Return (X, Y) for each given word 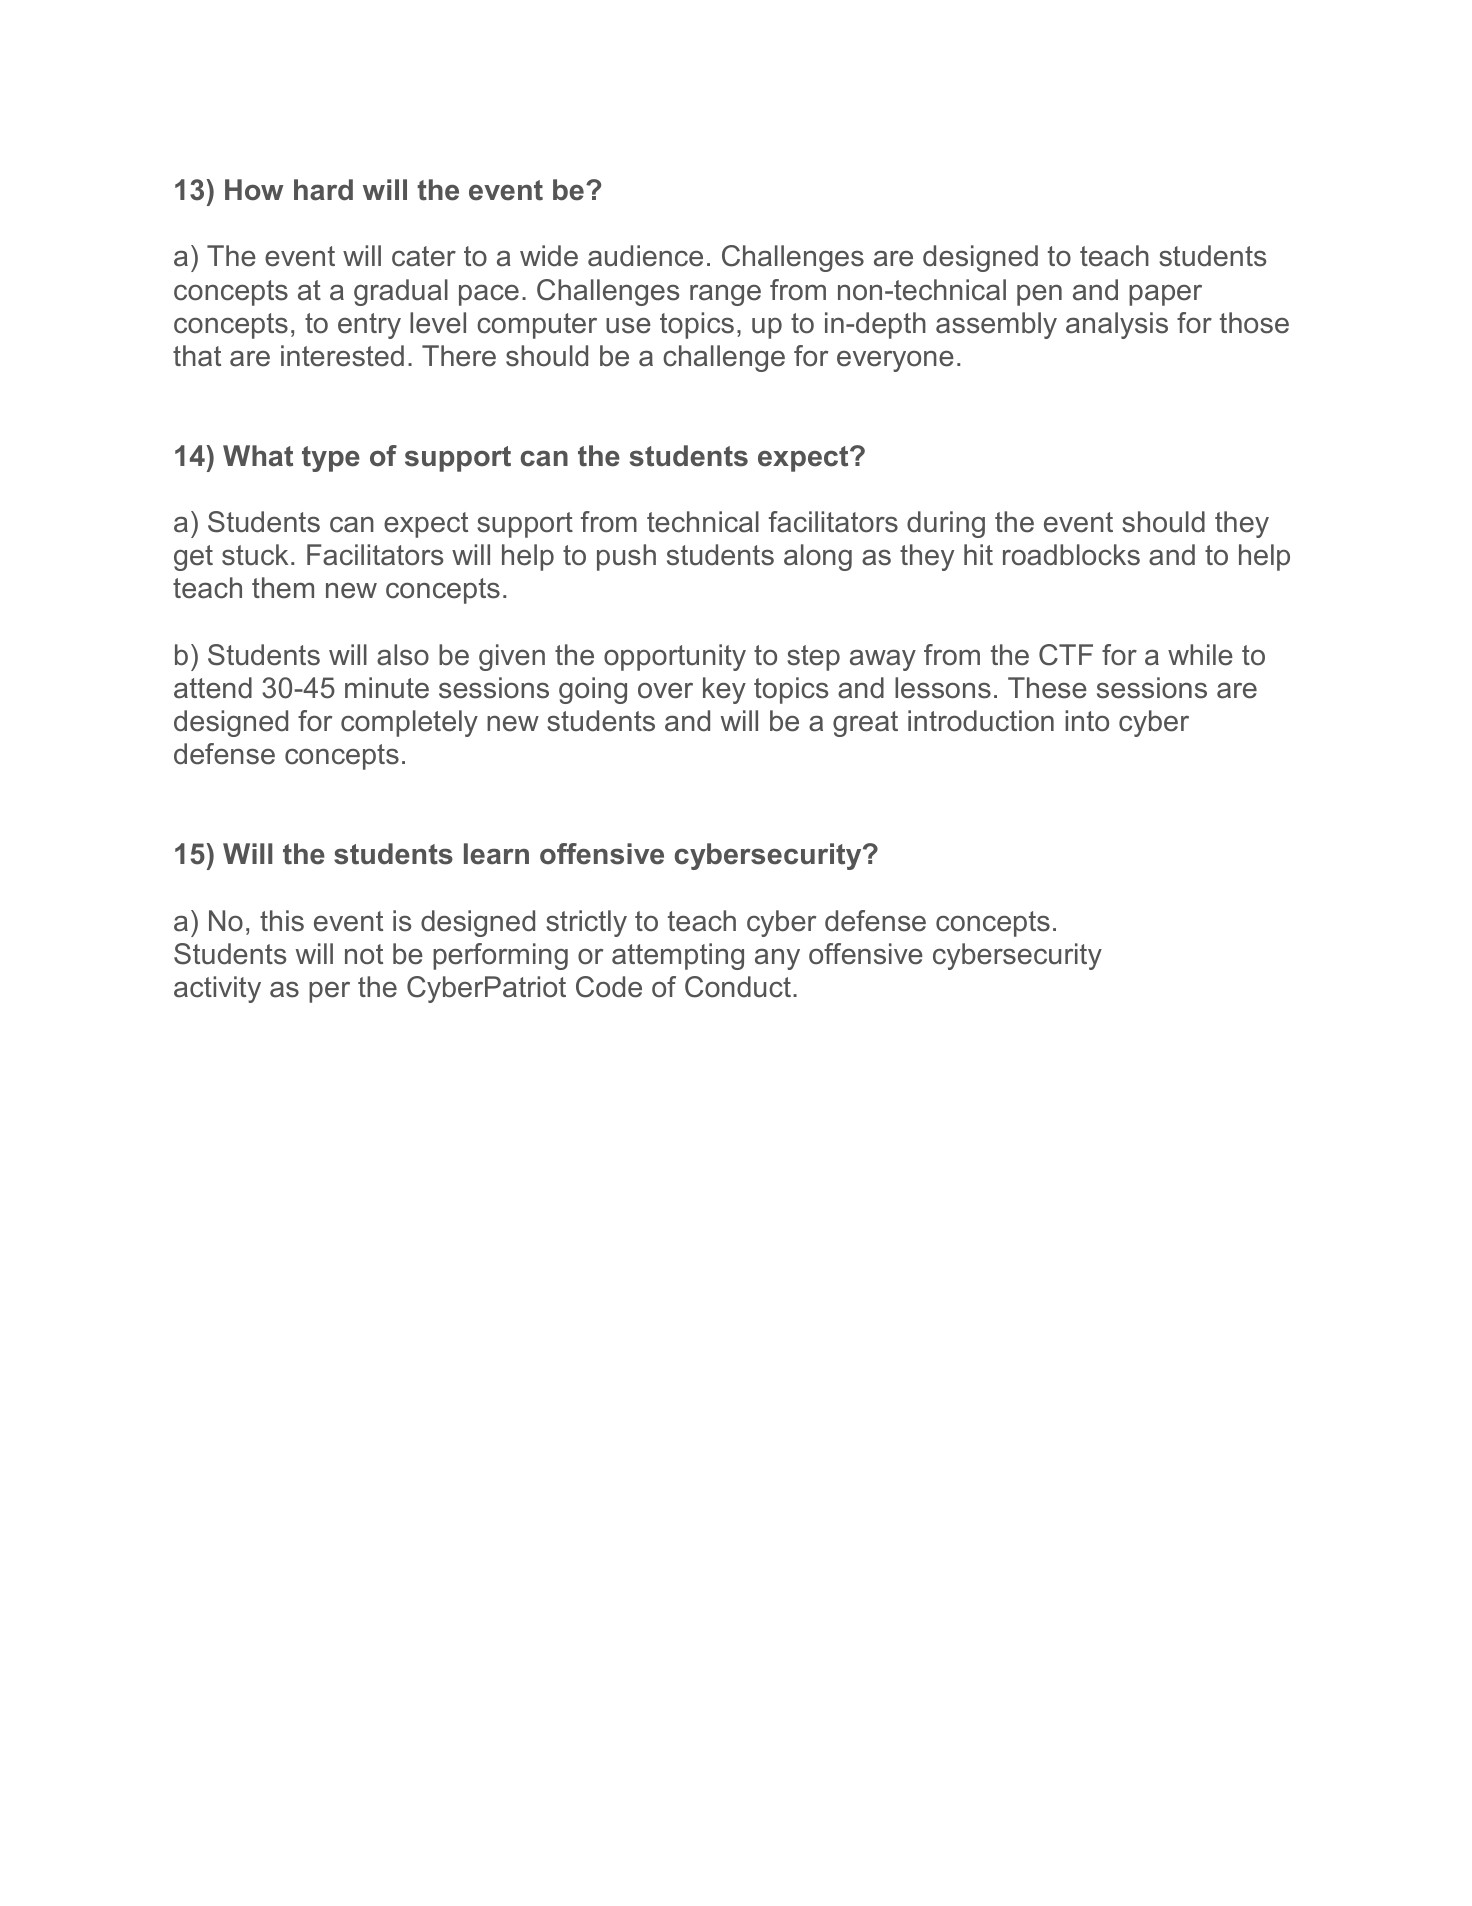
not (364, 954)
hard (323, 190)
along (818, 557)
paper (1165, 295)
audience (645, 256)
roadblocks (1071, 555)
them (283, 588)
